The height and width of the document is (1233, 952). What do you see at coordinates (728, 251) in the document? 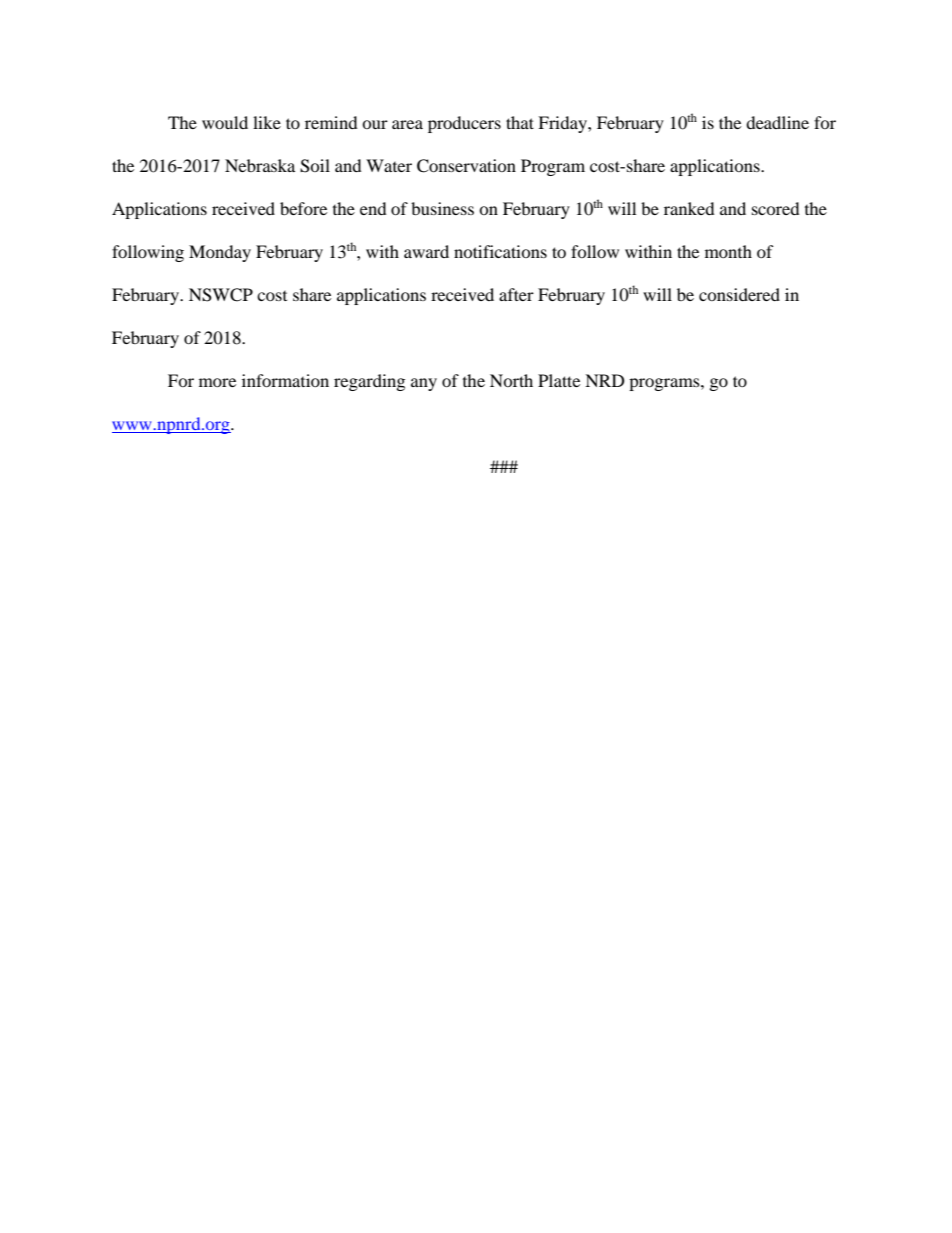
I see `month` at bounding box center [728, 251].
